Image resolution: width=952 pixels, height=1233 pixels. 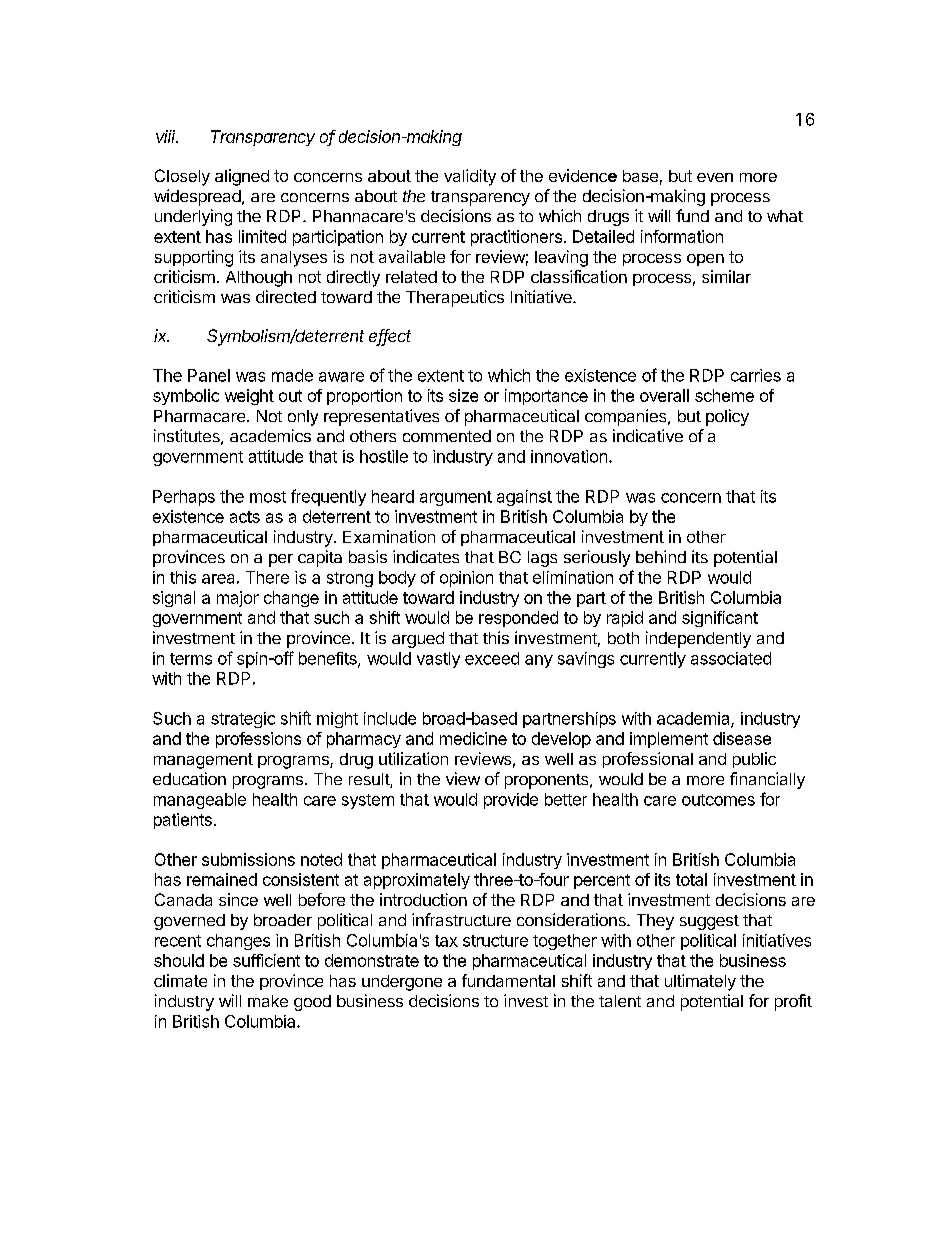 I want to click on medicine, so click(x=473, y=738).
